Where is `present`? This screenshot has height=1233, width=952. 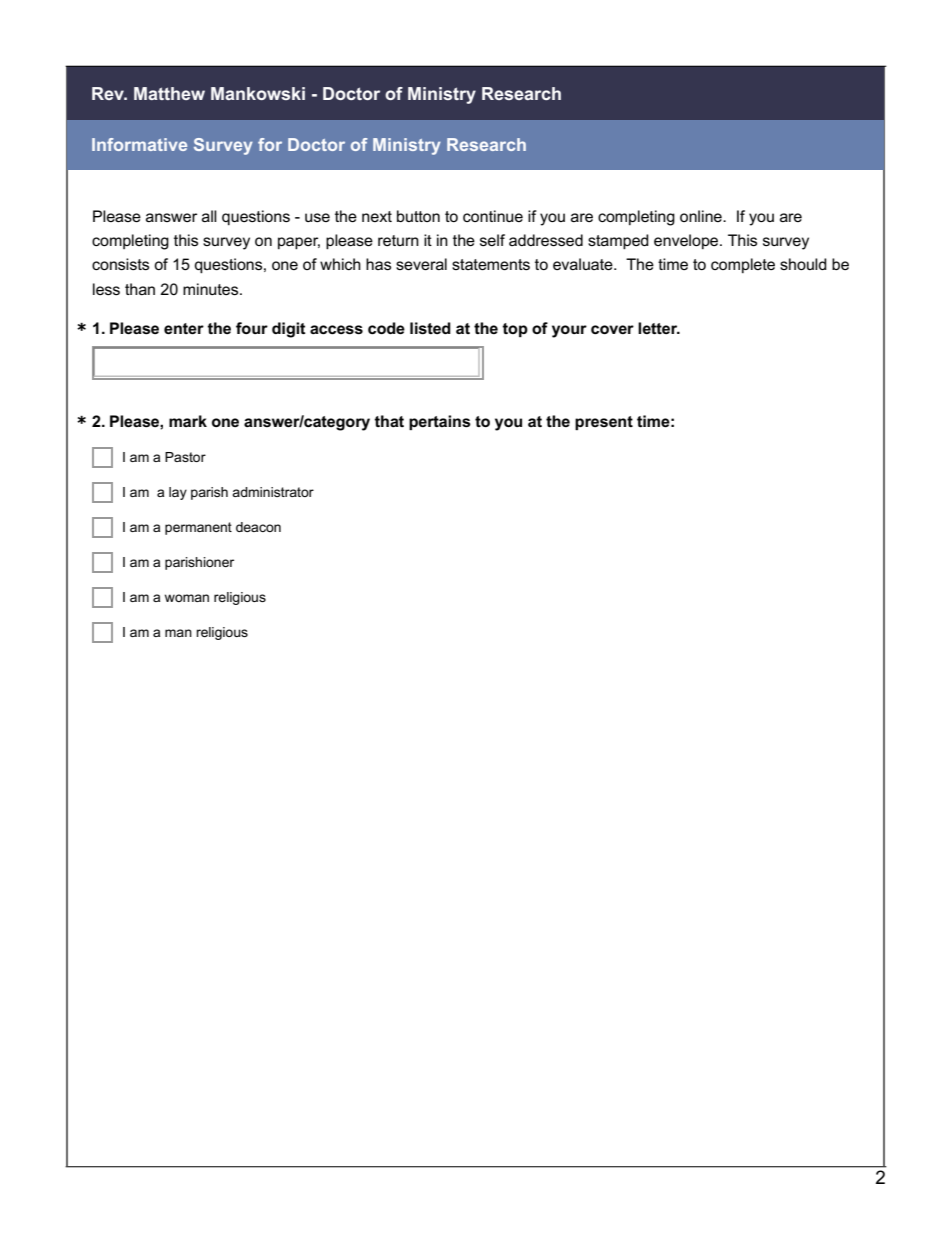
present is located at coordinates (604, 423).
